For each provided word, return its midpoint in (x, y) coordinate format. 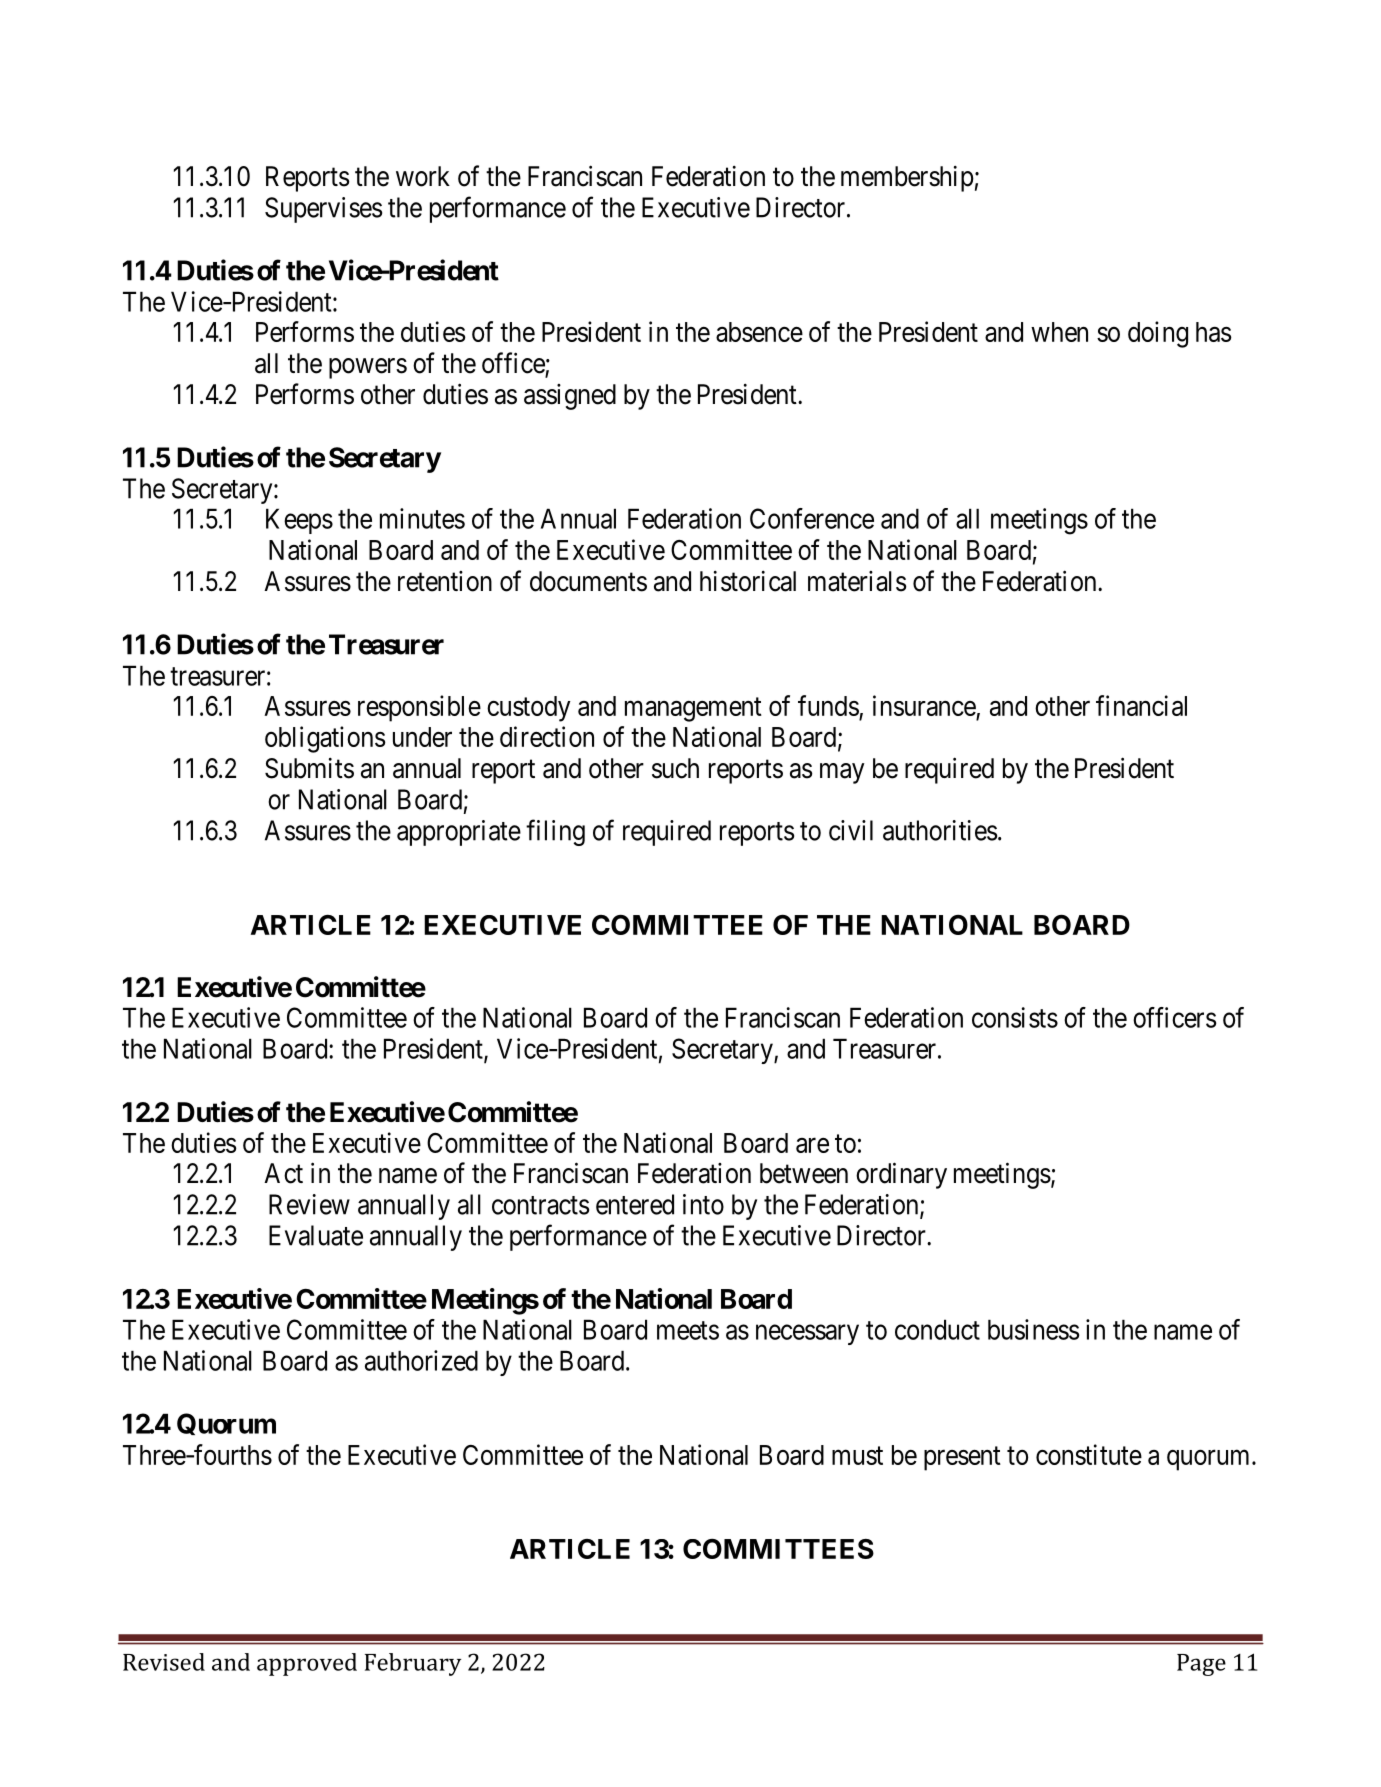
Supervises (323, 210)
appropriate (459, 833)
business (1034, 1329)
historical (748, 581)
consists (1015, 1017)
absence (759, 332)
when (1059, 332)
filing (555, 832)
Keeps (299, 521)
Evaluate (316, 1235)
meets (688, 1330)
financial (1141, 705)
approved (307, 1664)
